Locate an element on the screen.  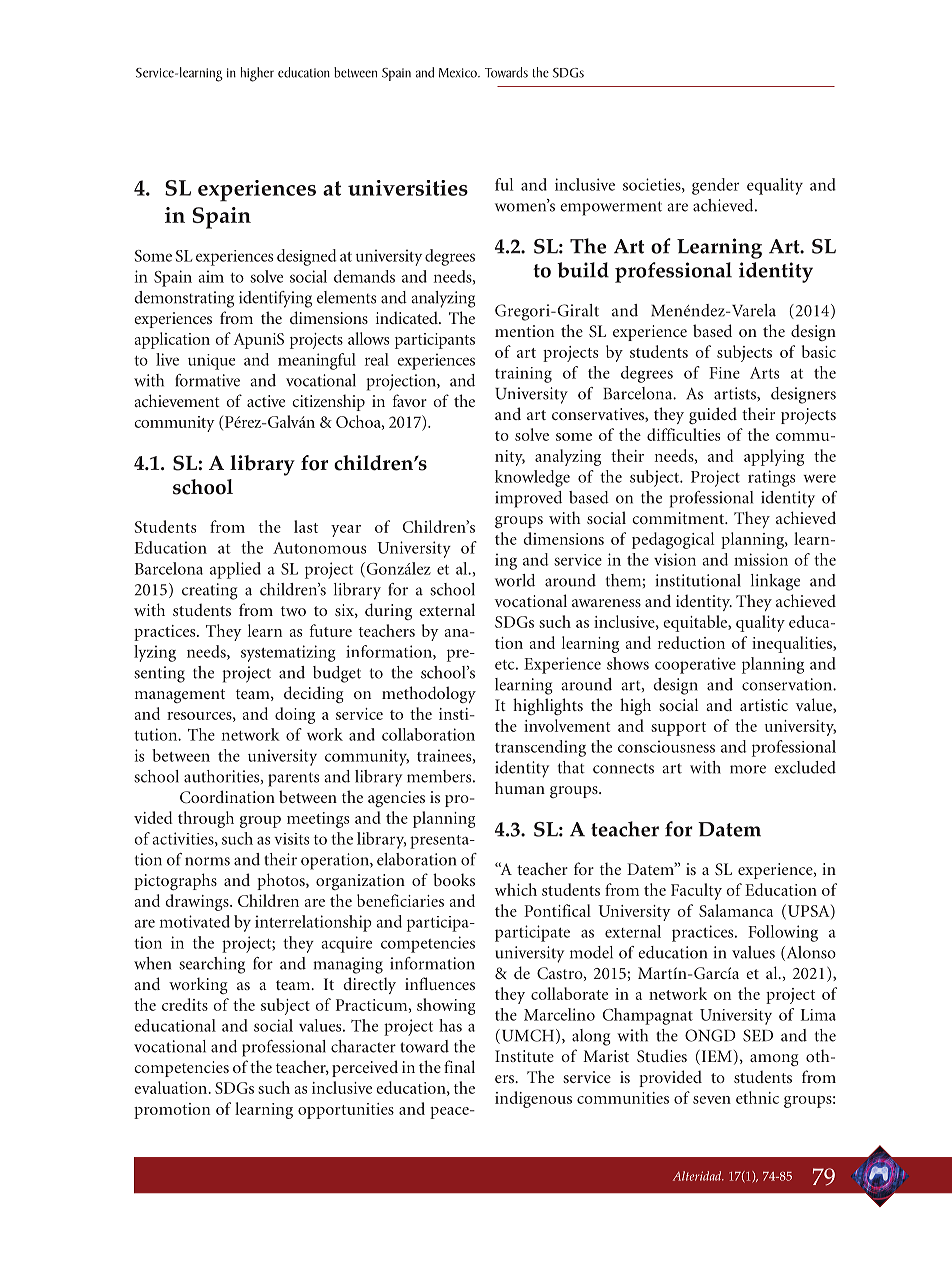
gender is located at coordinates (715, 186).
